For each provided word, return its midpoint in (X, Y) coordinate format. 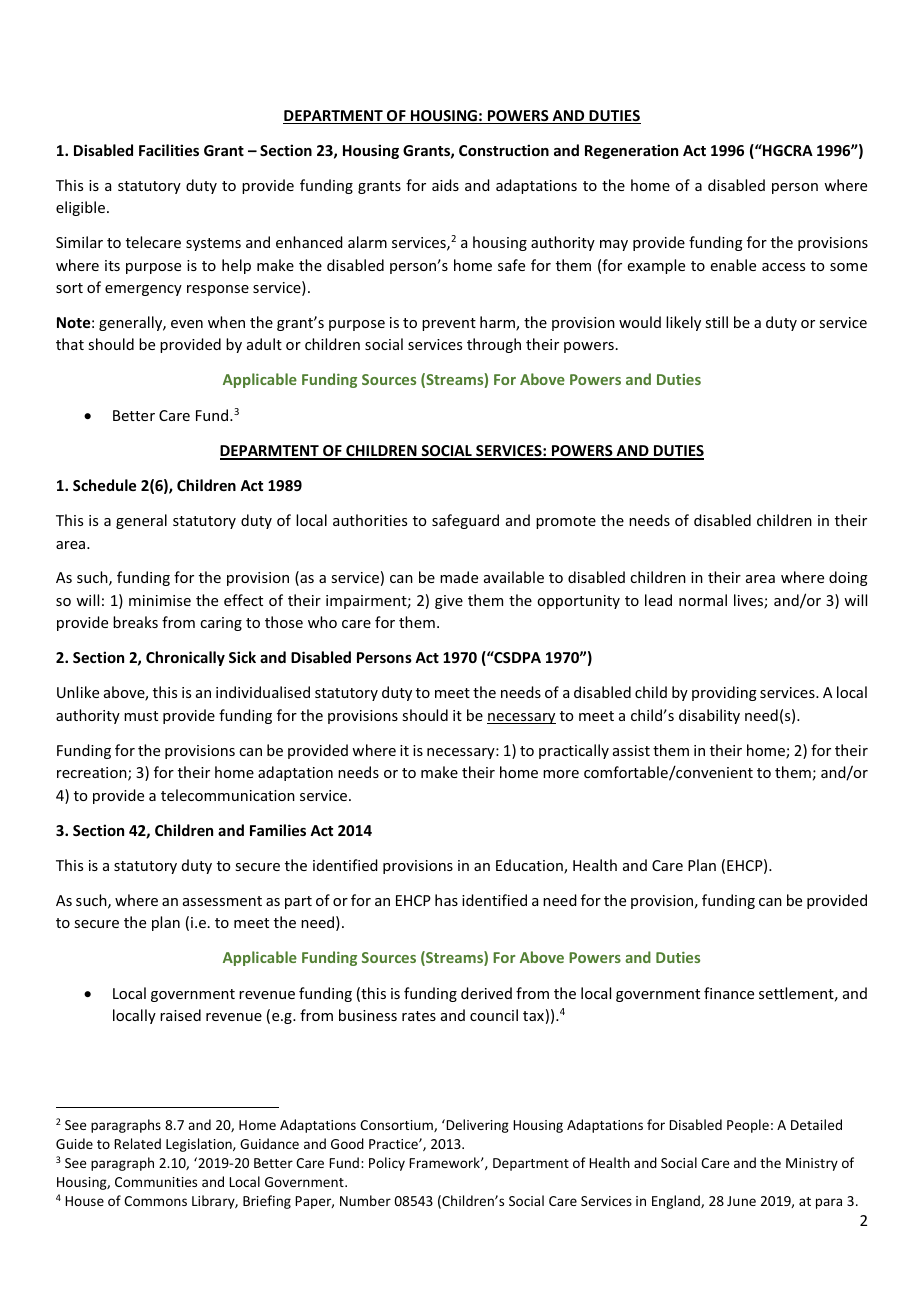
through (494, 345)
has (446, 900)
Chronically (185, 658)
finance (729, 993)
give (449, 602)
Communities (156, 1182)
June (741, 1201)
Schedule (104, 485)
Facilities (169, 150)
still (716, 322)
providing (724, 693)
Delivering (476, 1126)
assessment (222, 901)
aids (445, 185)
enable (733, 265)
